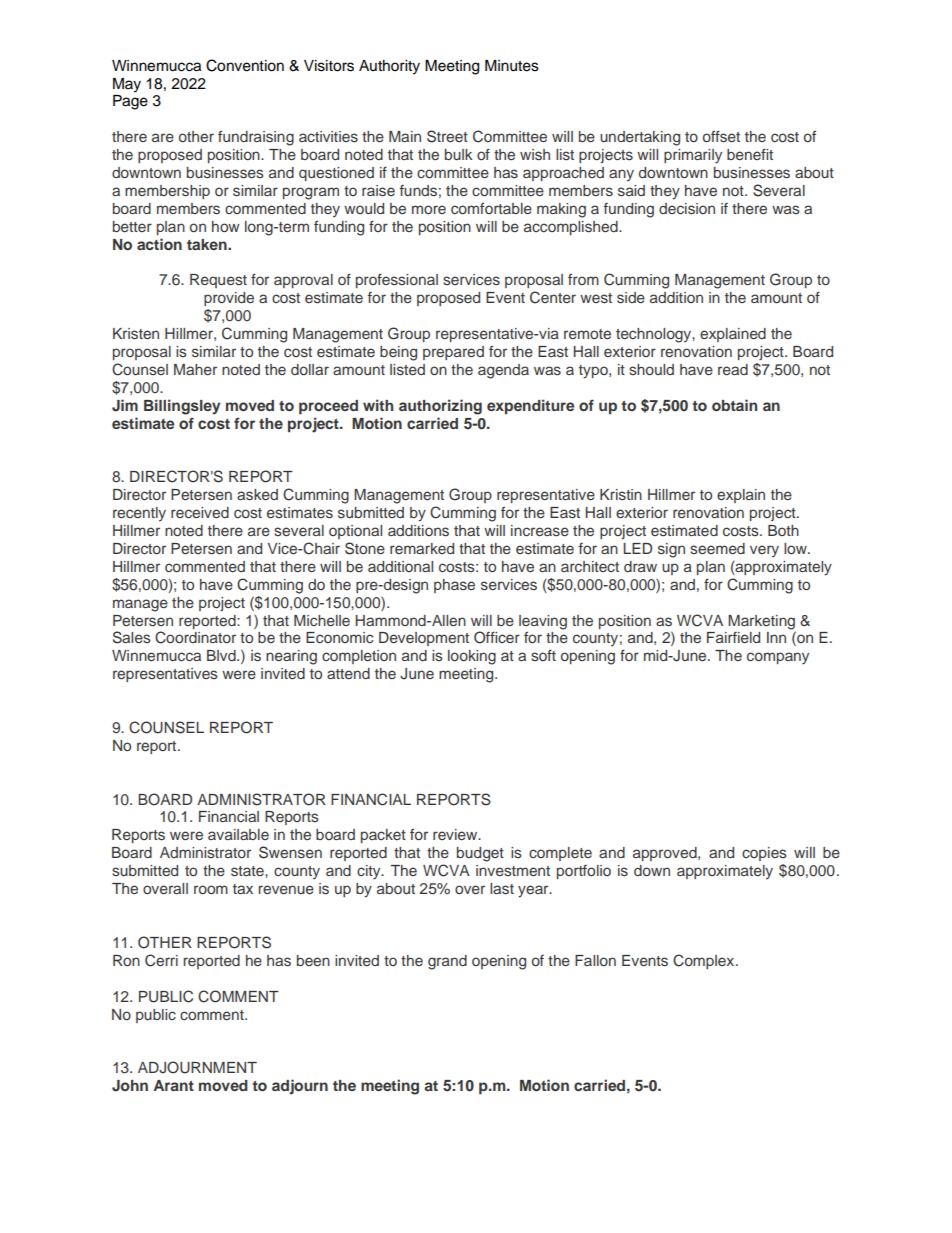  Describe the element at coordinates (721, 136) in the screenshot. I see `offset` at that location.
